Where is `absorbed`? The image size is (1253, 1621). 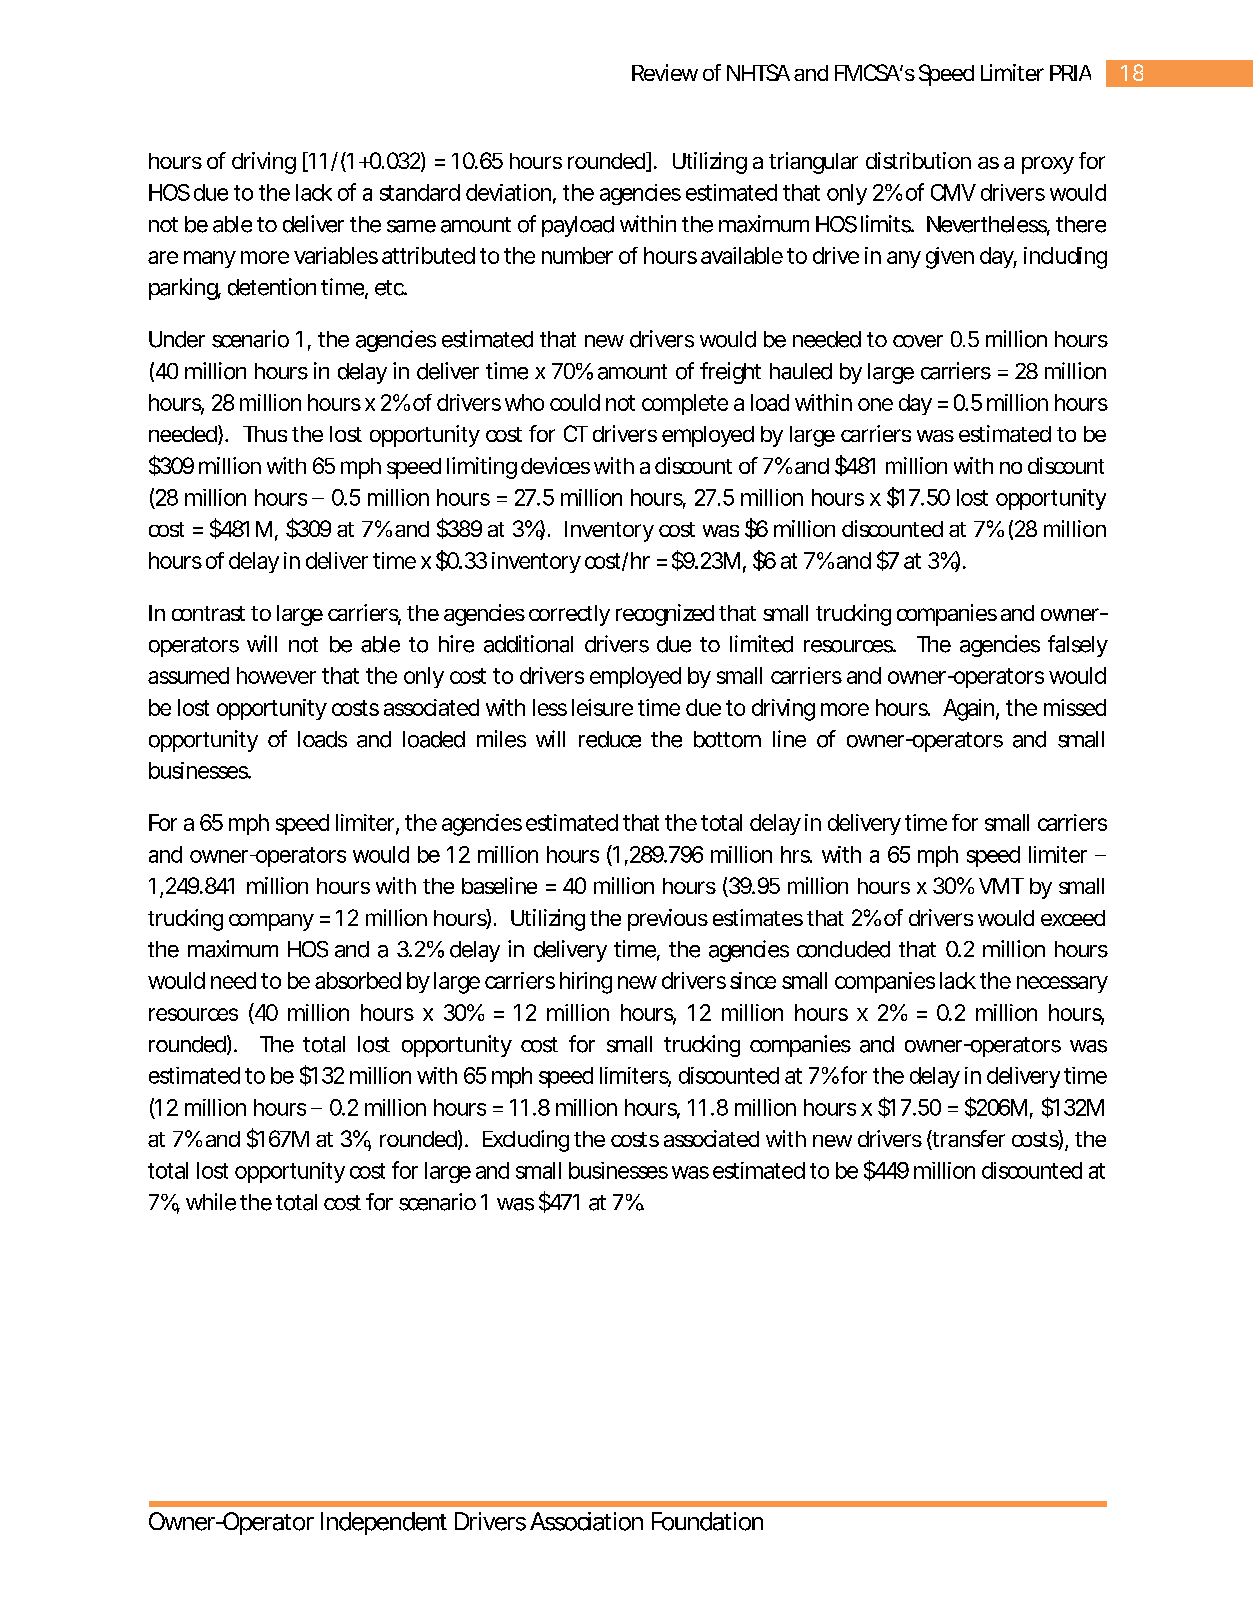
absorbed is located at coordinates (358, 980).
